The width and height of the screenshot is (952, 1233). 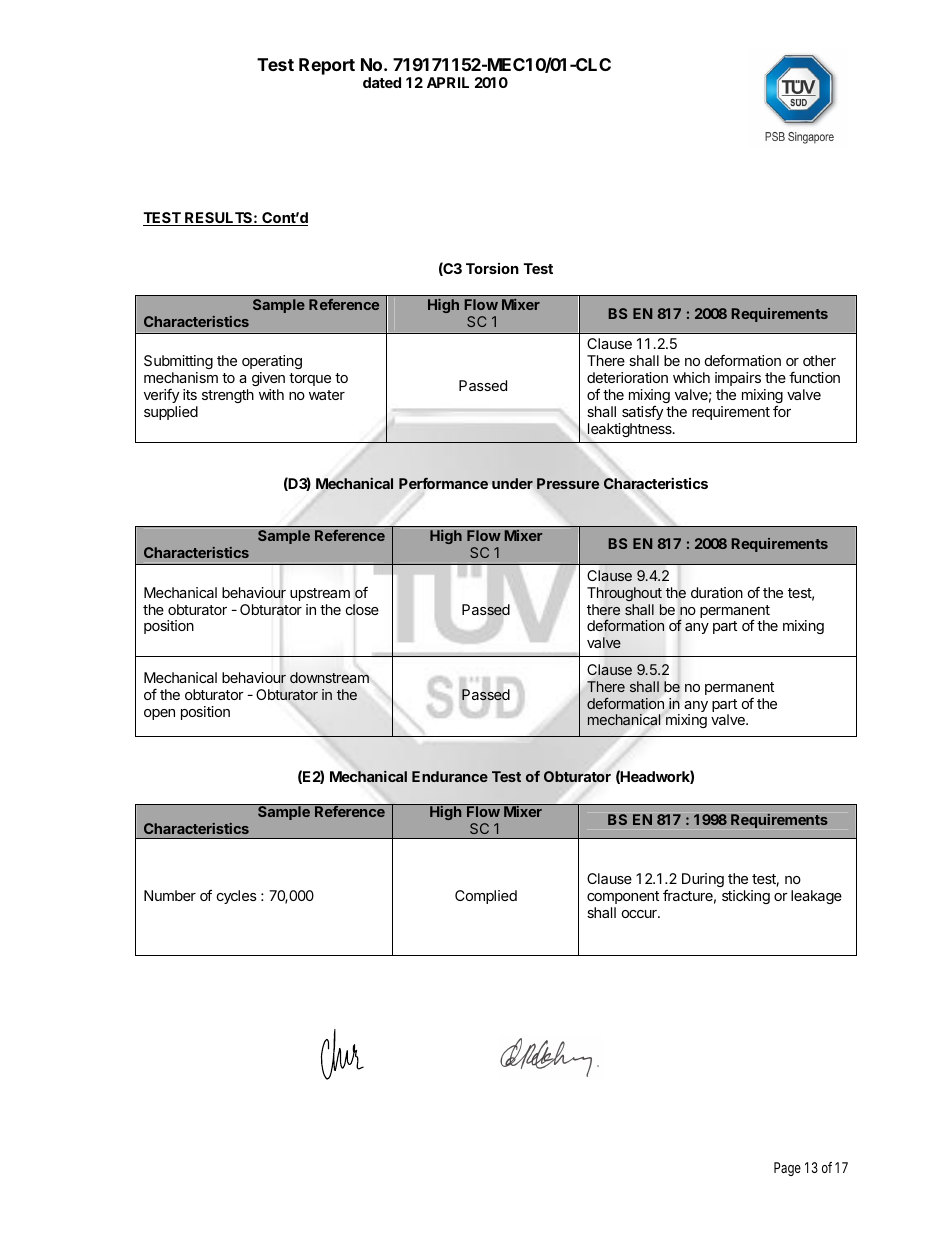 I want to click on close, so click(x=362, y=609).
